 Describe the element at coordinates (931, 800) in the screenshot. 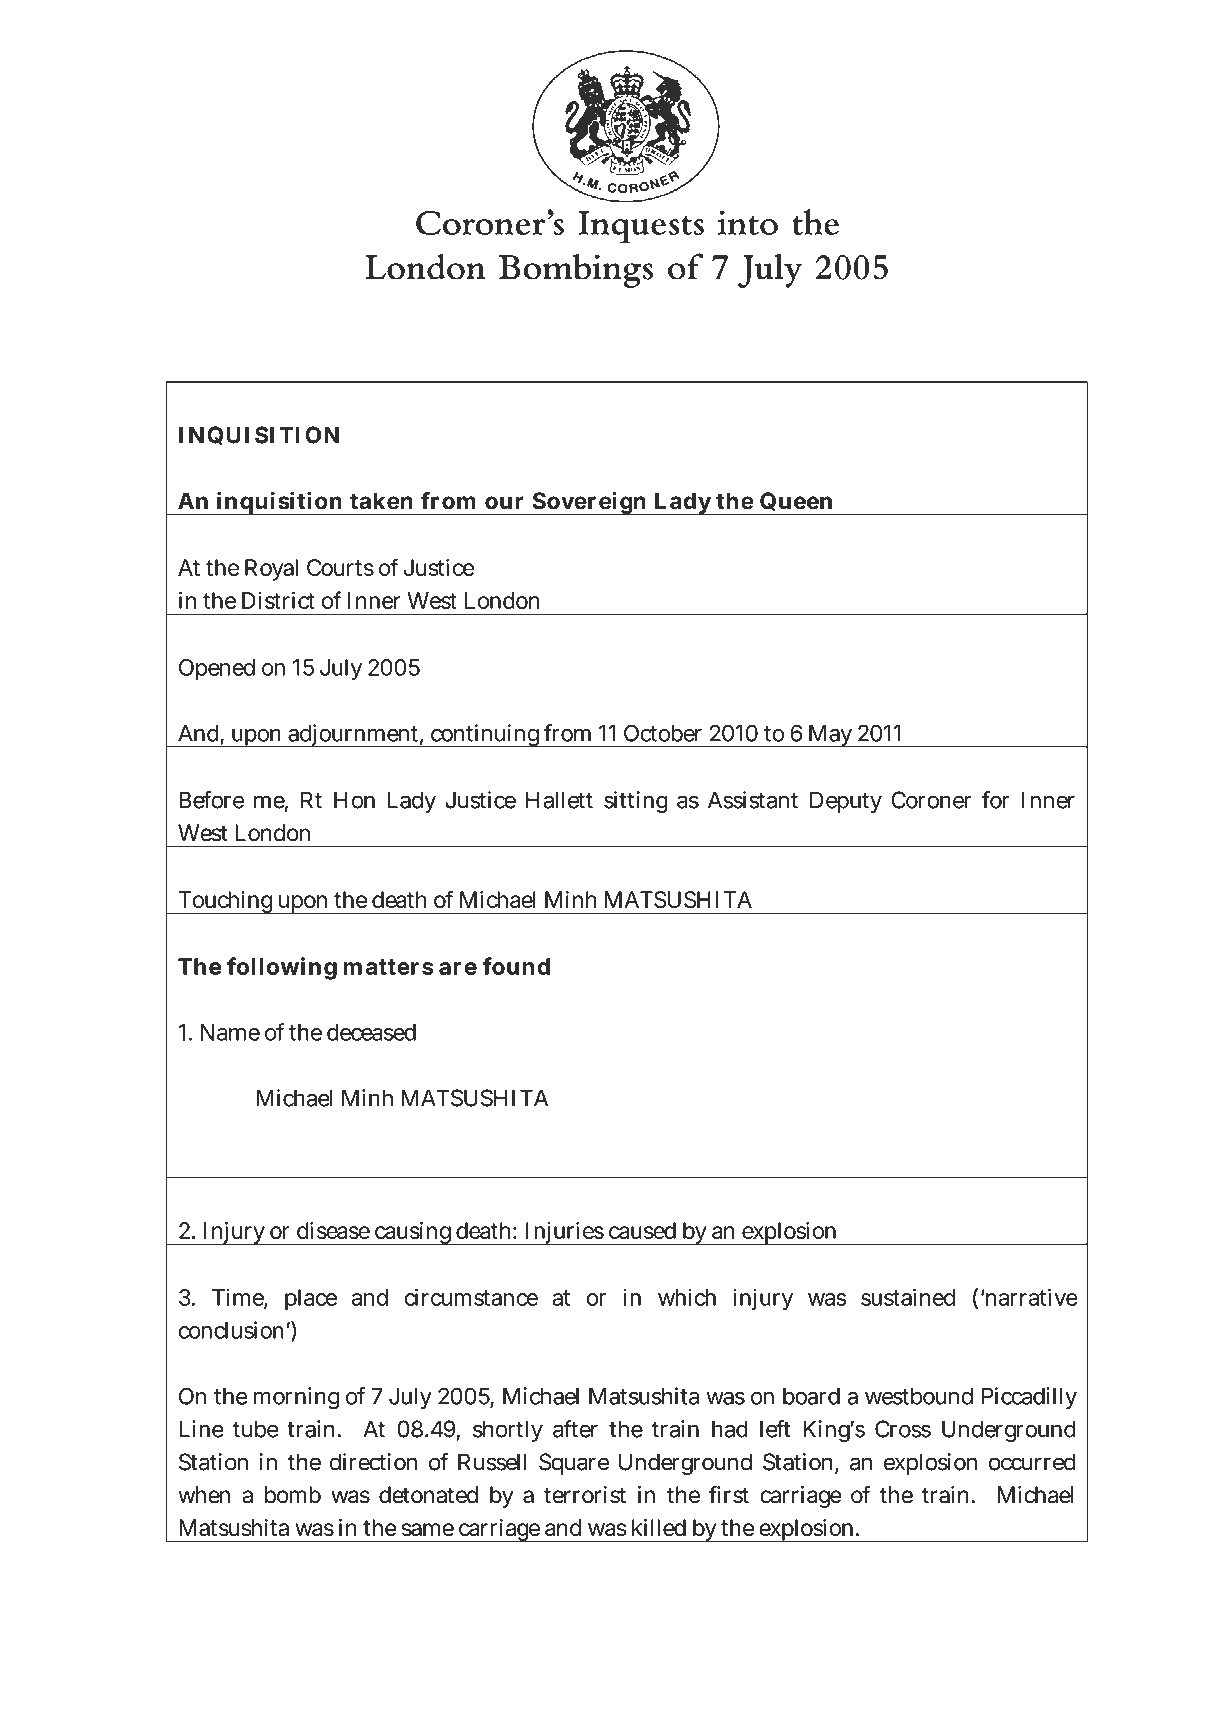

I see `Coroner` at that location.
